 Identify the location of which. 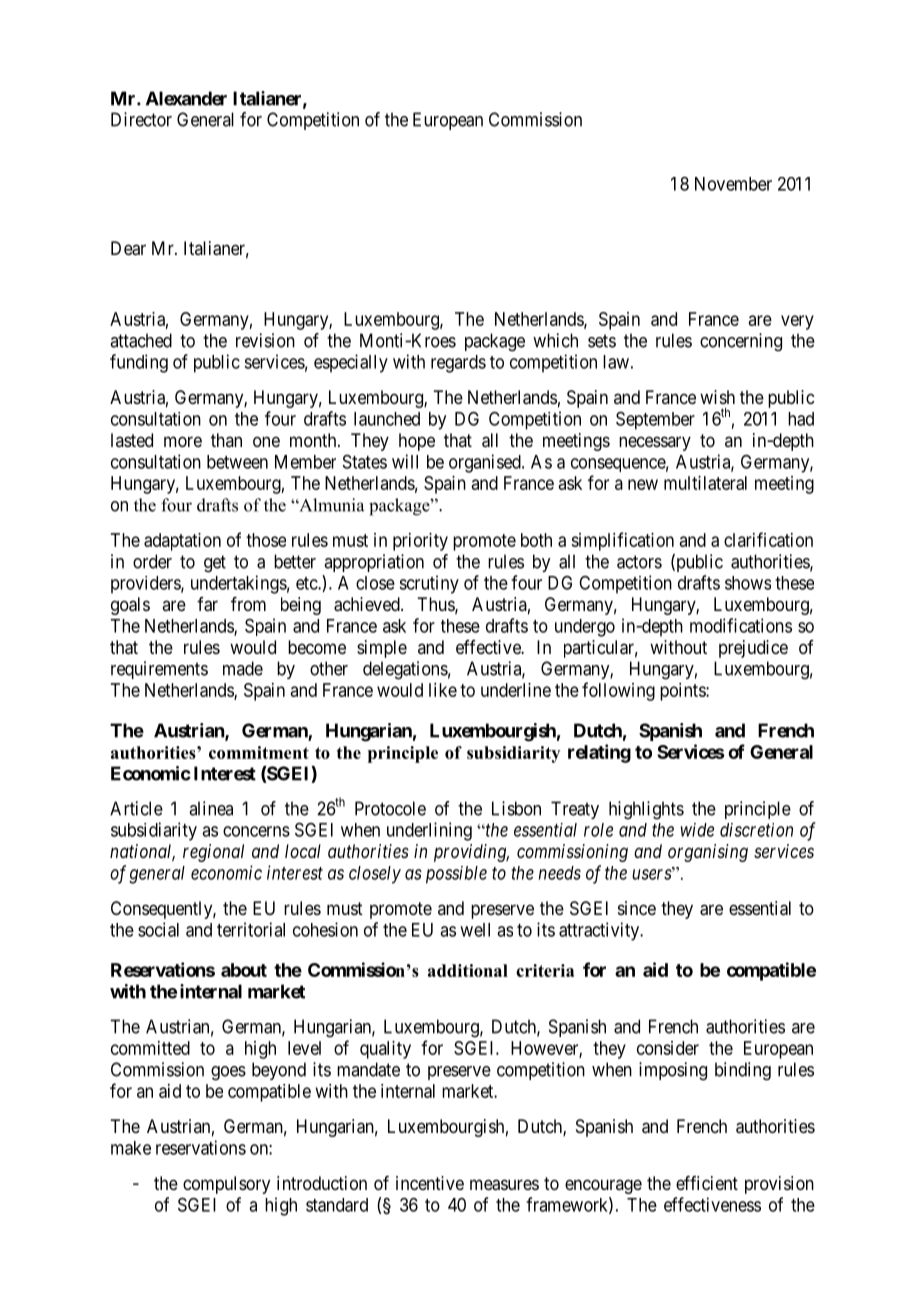
(555, 340).
